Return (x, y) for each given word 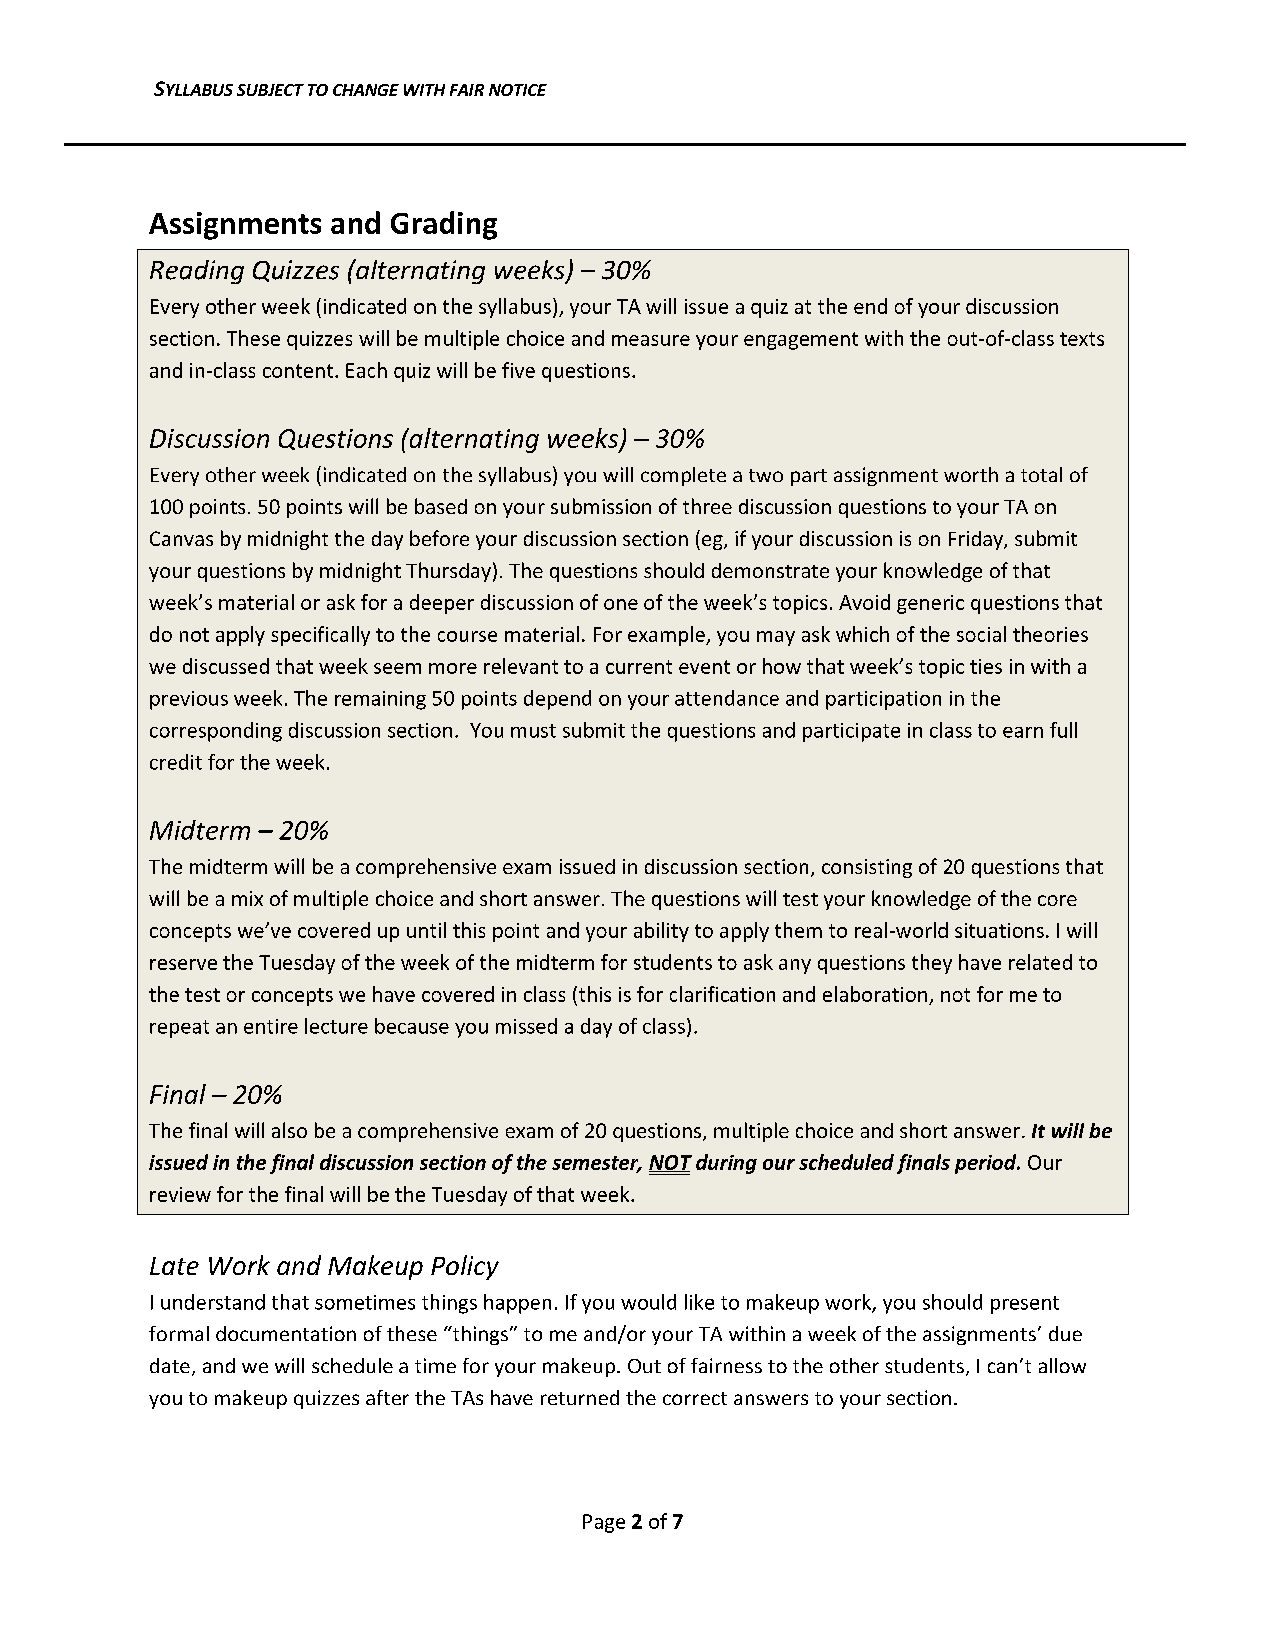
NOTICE (518, 90)
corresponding (216, 732)
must (533, 731)
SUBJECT (270, 90)
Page (604, 1523)
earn (1023, 732)
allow (1062, 1365)
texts (1082, 339)
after (387, 1397)
